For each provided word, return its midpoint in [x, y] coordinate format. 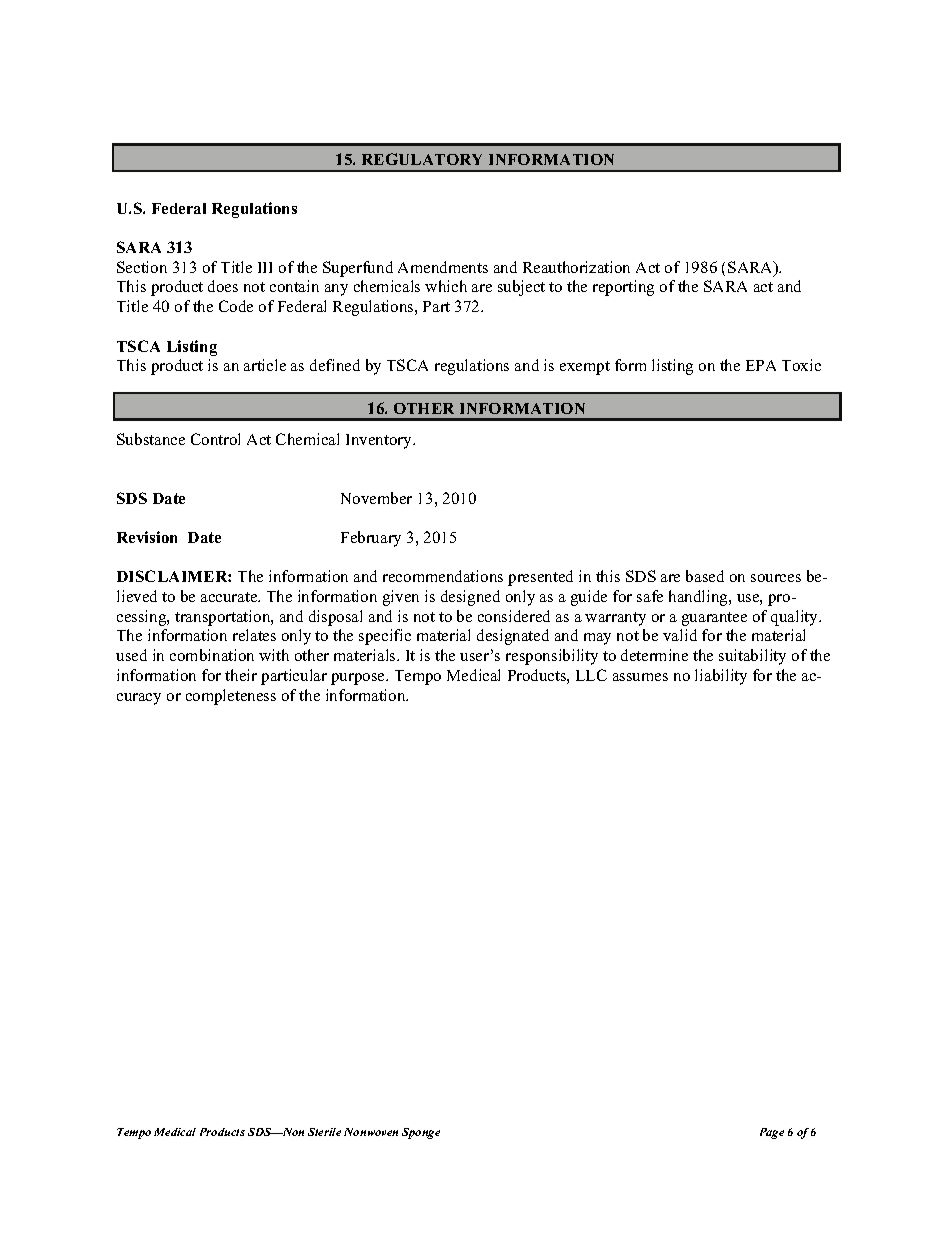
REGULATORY [422, 159]
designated [513, 637]
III [265, 267]
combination [212, 655]
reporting [623, 288]
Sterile [324, 1132]
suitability [752, 657]
